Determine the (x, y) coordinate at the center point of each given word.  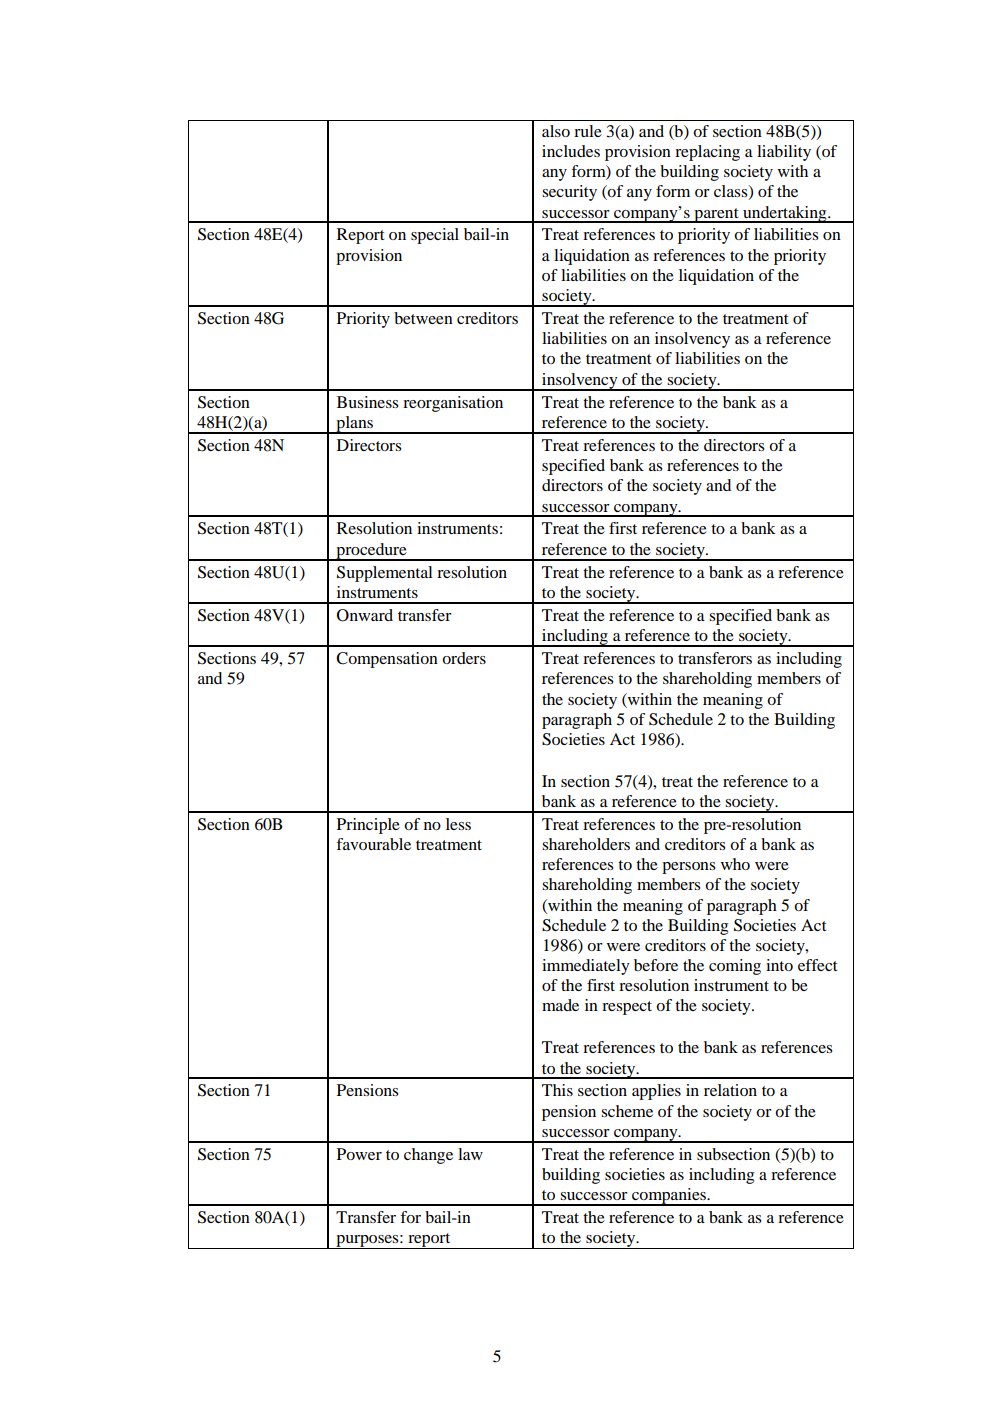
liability (784, 153)
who (735, 864)
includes (571, 151)
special (435, 236)
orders (464, 658)
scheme (627, 1111)
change (428, 1156)
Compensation (387, 660)
